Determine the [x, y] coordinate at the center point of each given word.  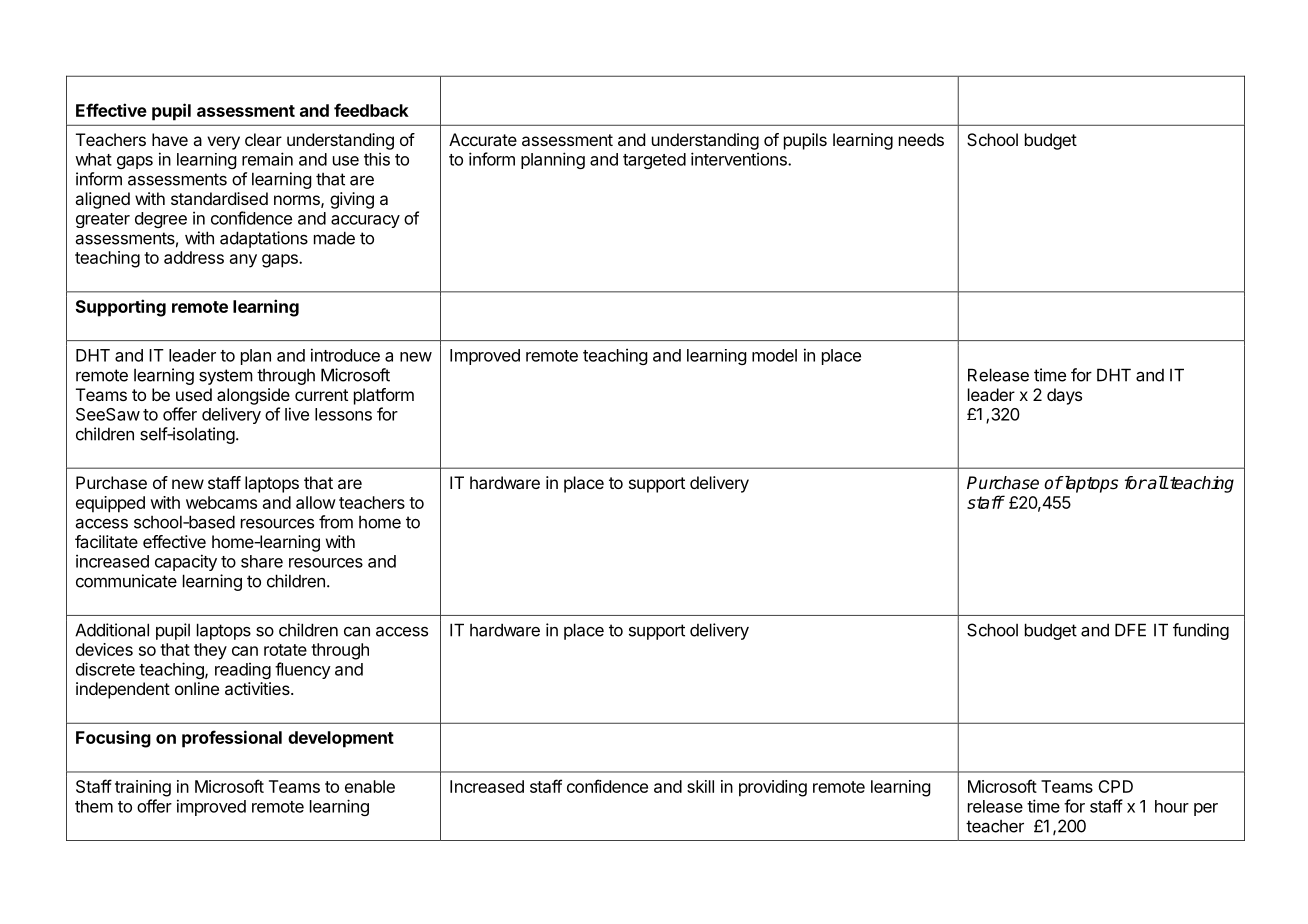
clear [263, 139]
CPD [1115, 786]
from [336, 522]
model [774, 355]
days [1064, 396]
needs [921, 139]
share [262, 561]
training [143, 788]
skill [700, 786]
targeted [654, 161]
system [226, 377]
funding [1201, 631]
